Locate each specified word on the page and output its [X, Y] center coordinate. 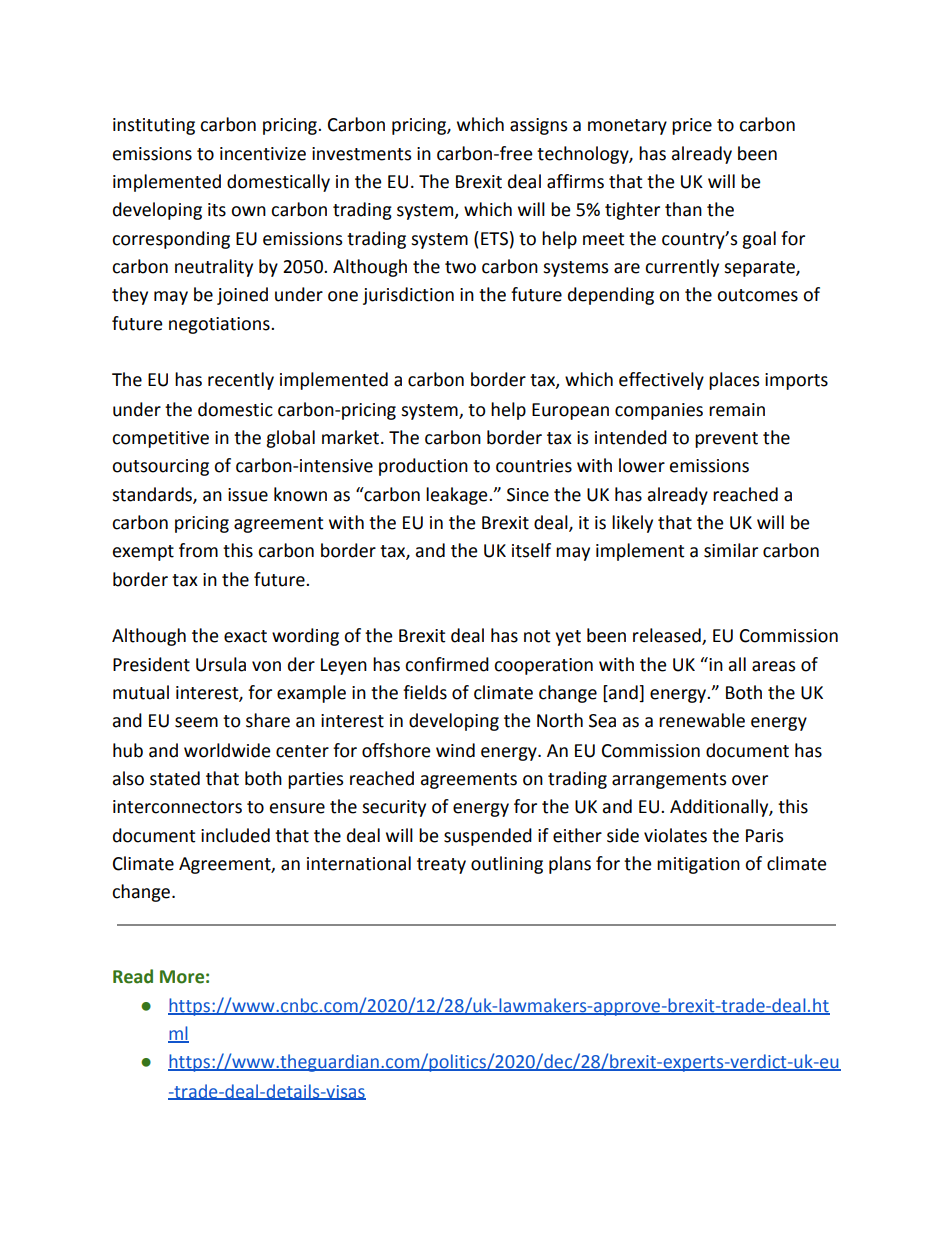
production [423, 467]
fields [425, 692]
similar [731, 550]
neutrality [214, 268]
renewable [702, 720]
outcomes [757, 295]
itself [531, 550]
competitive [160, 439]
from [198, 550]
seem [196, 722]
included [235, 835]
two [460, 267]
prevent [726, 440]
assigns [538, 126]
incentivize [263, 154]
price [692, 126]
